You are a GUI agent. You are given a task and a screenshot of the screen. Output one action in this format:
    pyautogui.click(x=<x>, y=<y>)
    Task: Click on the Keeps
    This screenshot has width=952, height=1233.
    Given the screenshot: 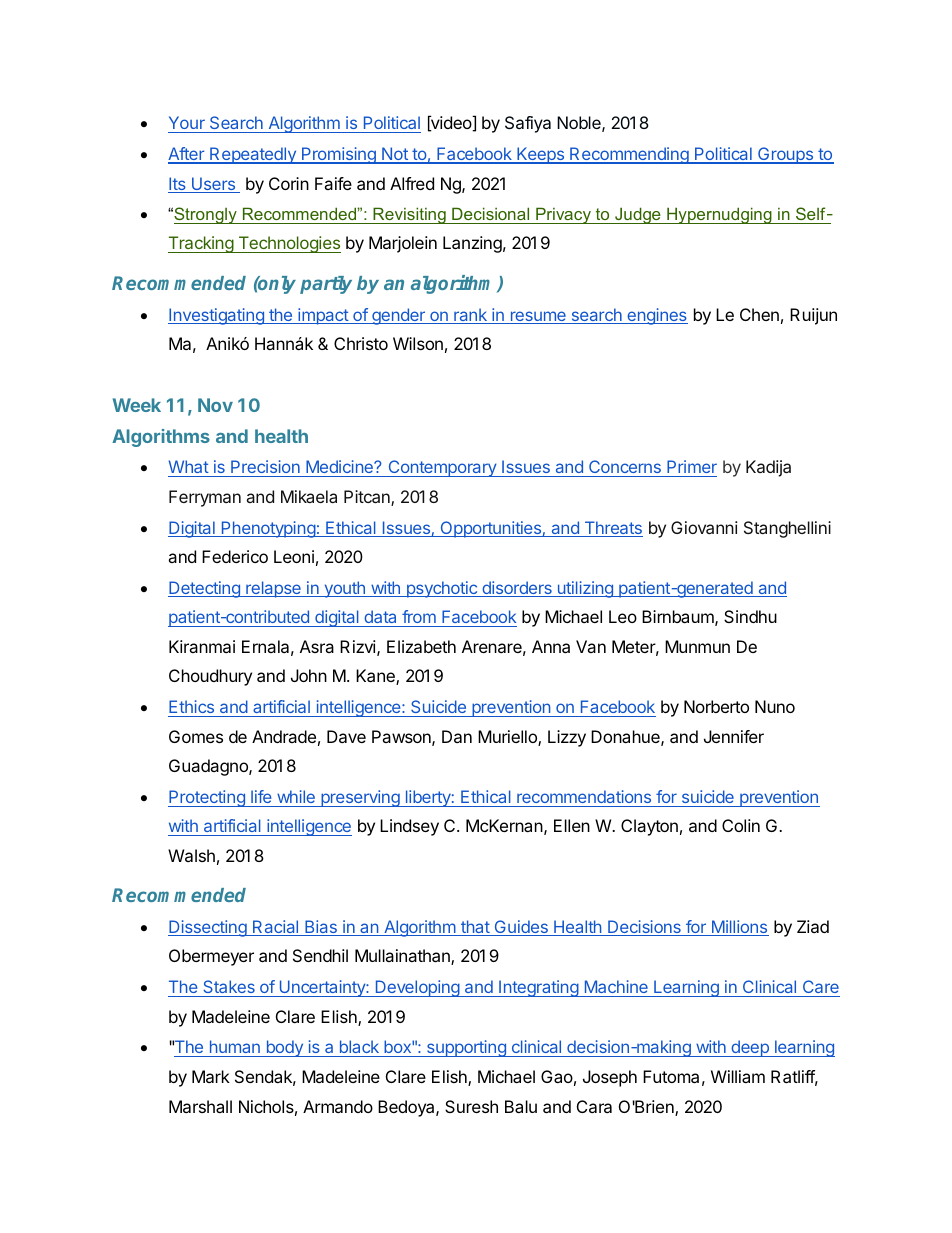 What is the action you would take?
    pyautogui.click(x=541, y=155)
